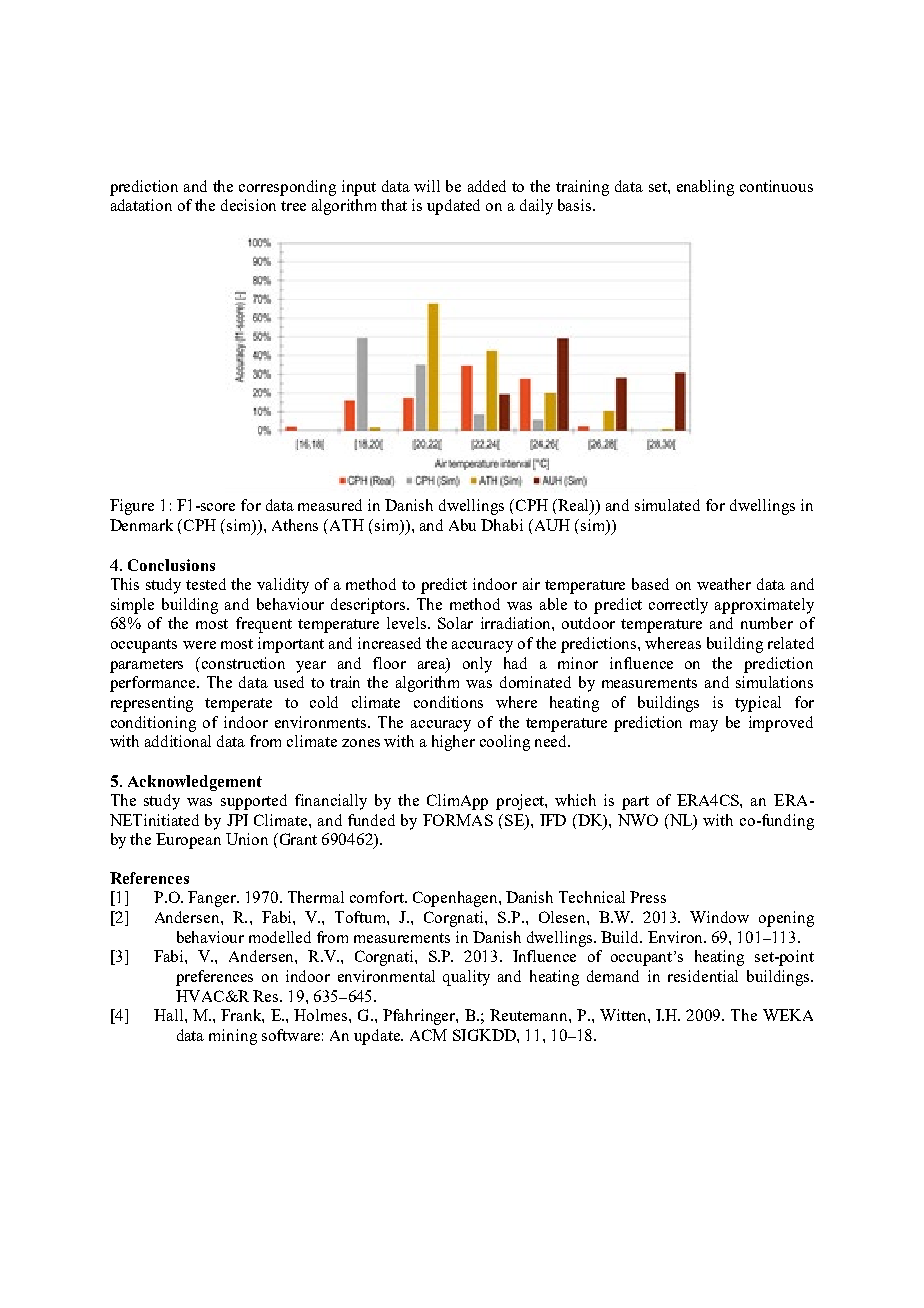 This screenshot has height=1308, width=924. I want to click on enabling, so click(705, 188).
